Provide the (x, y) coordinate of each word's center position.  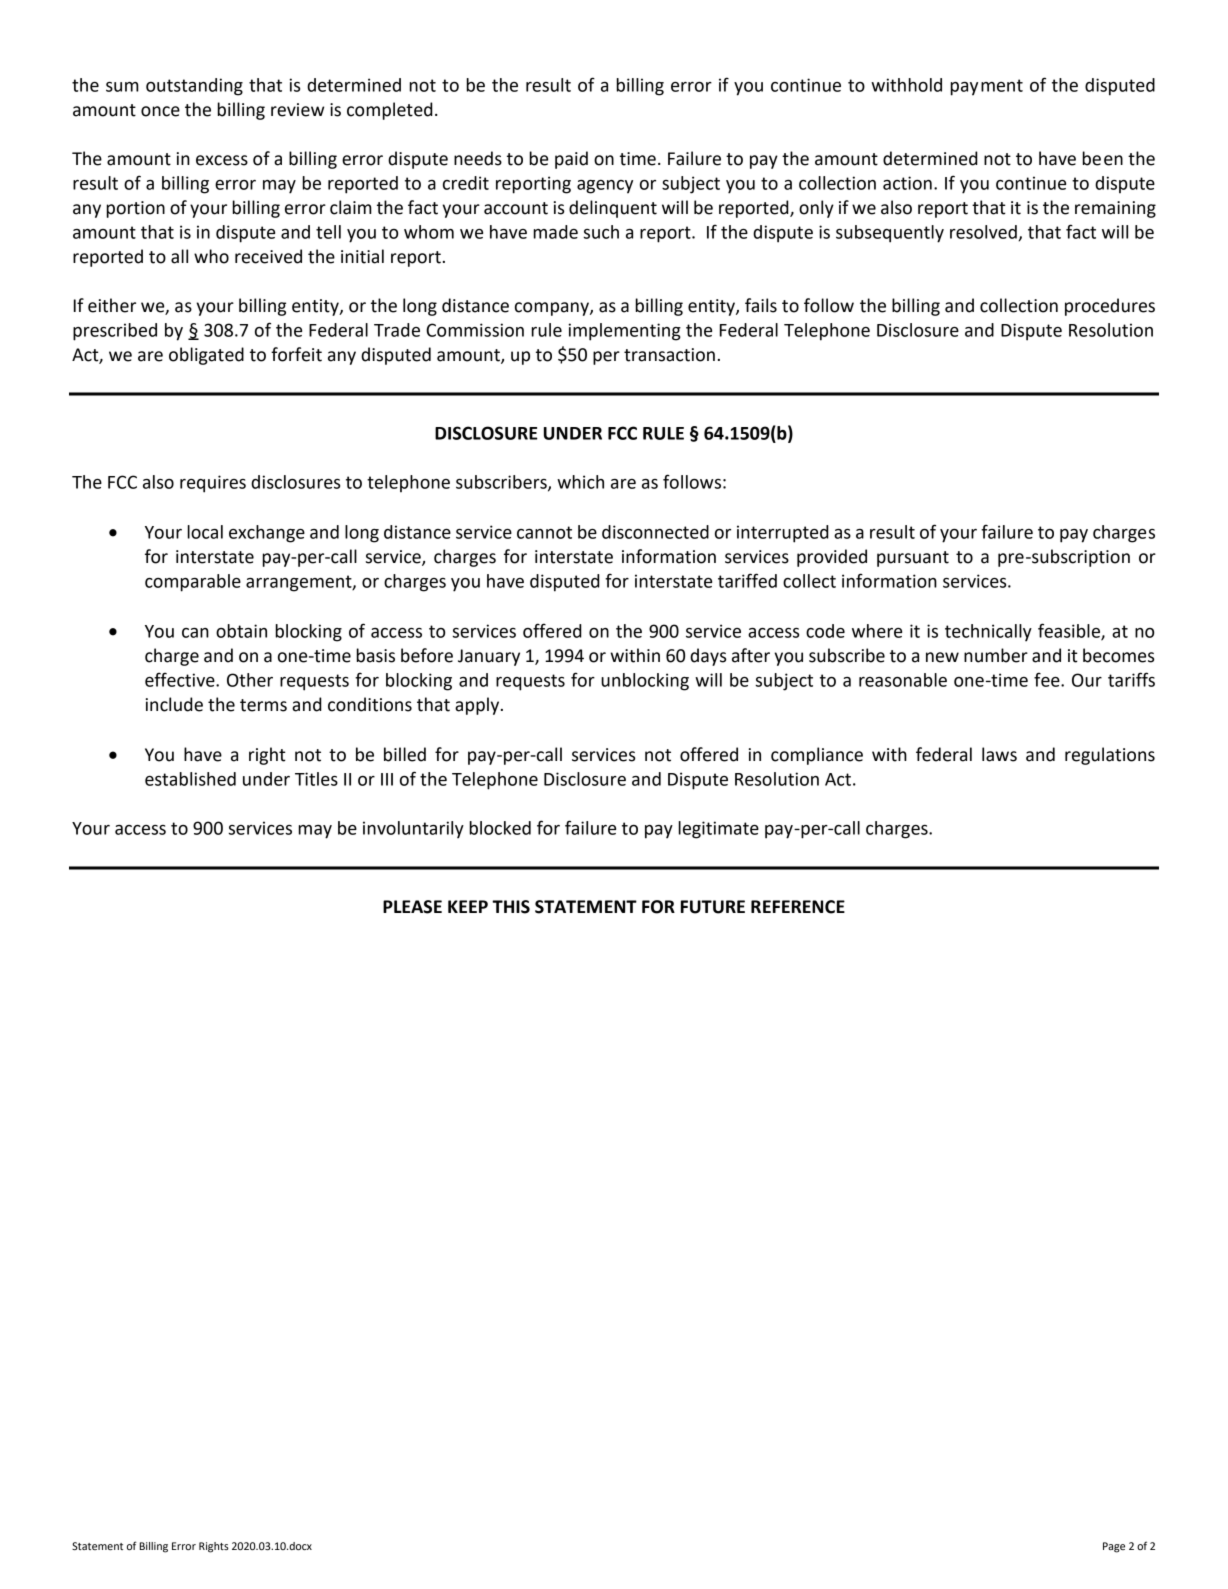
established (190, 779)
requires (213, 484)
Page (1114, 1547)
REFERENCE (798, 907)
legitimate (718, 830)
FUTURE (713, 907)
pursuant (913, 559)
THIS (511, 907)
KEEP (468, 906)
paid (571, 160)
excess (222, 160)
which (580, 482)
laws (999, 754)
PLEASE (412, 907)
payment (986, 87)
